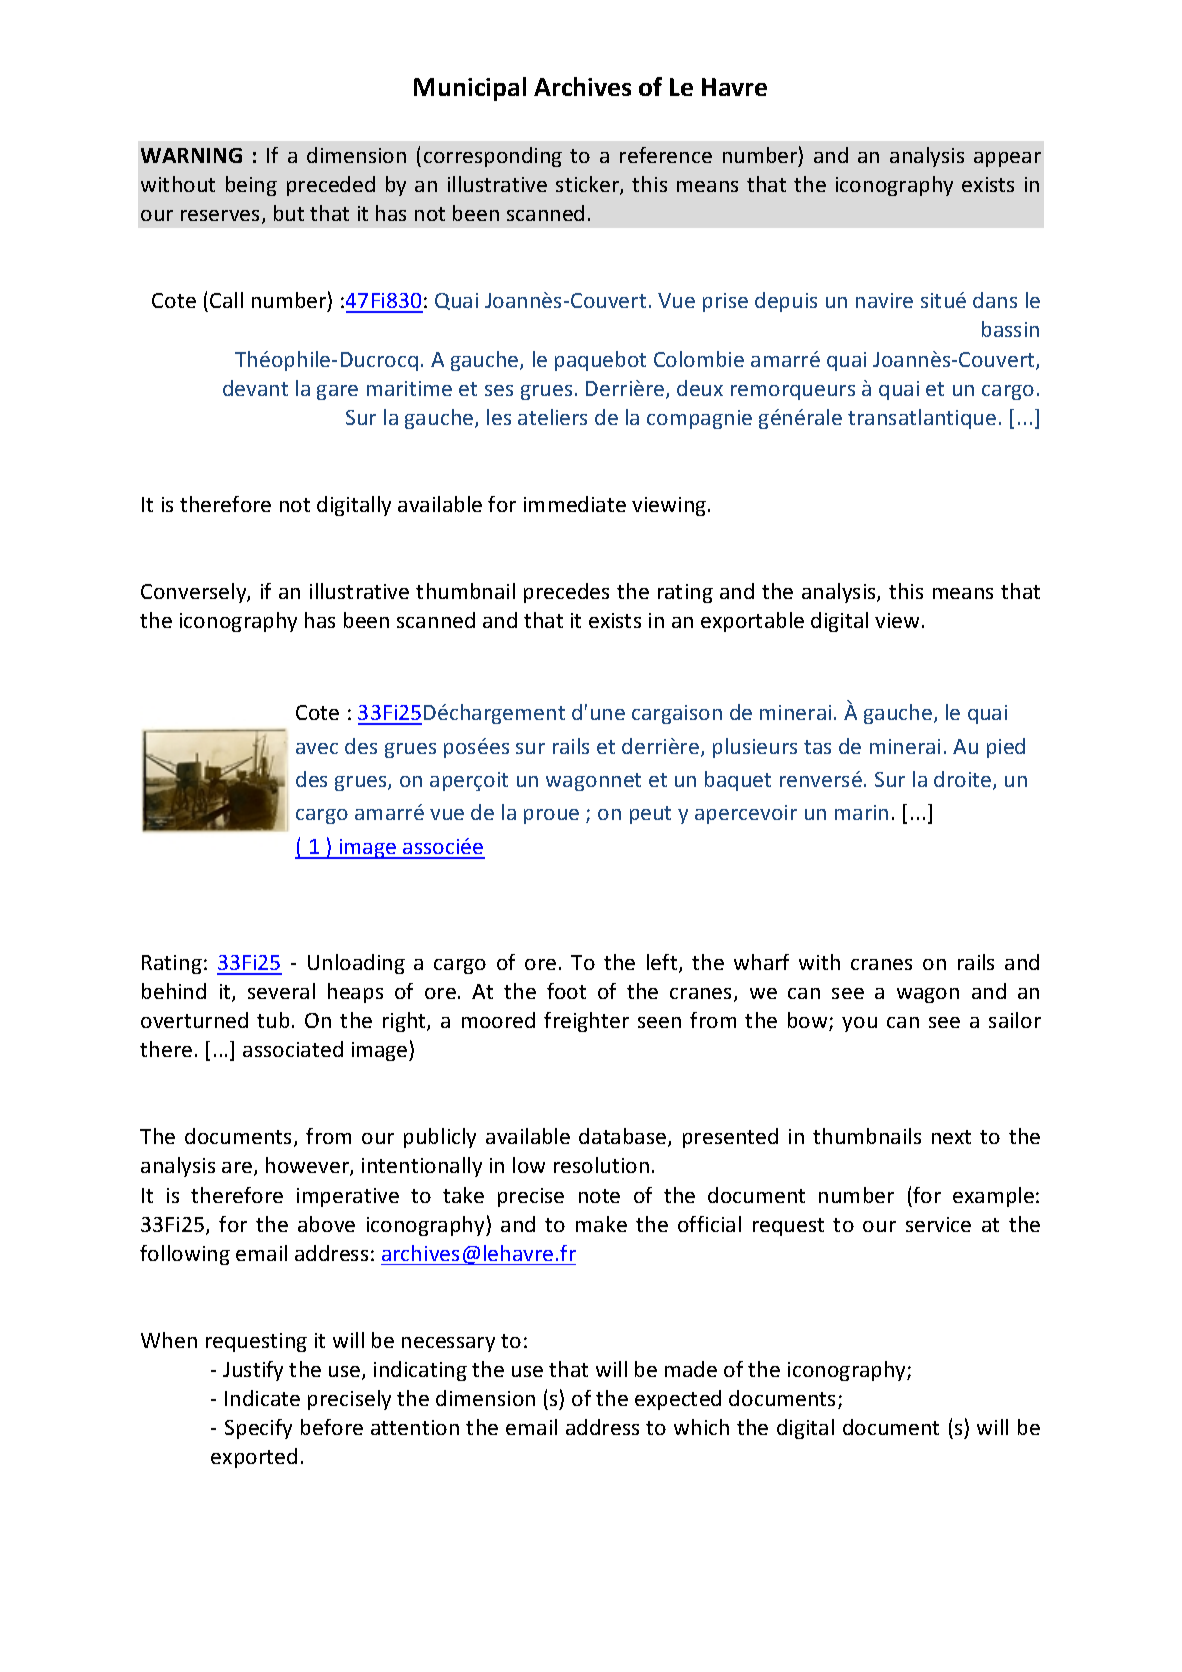  What do you see at coordinates (1007, 159) in the document?
I see `appear` at bounding box center [1007, 159].
